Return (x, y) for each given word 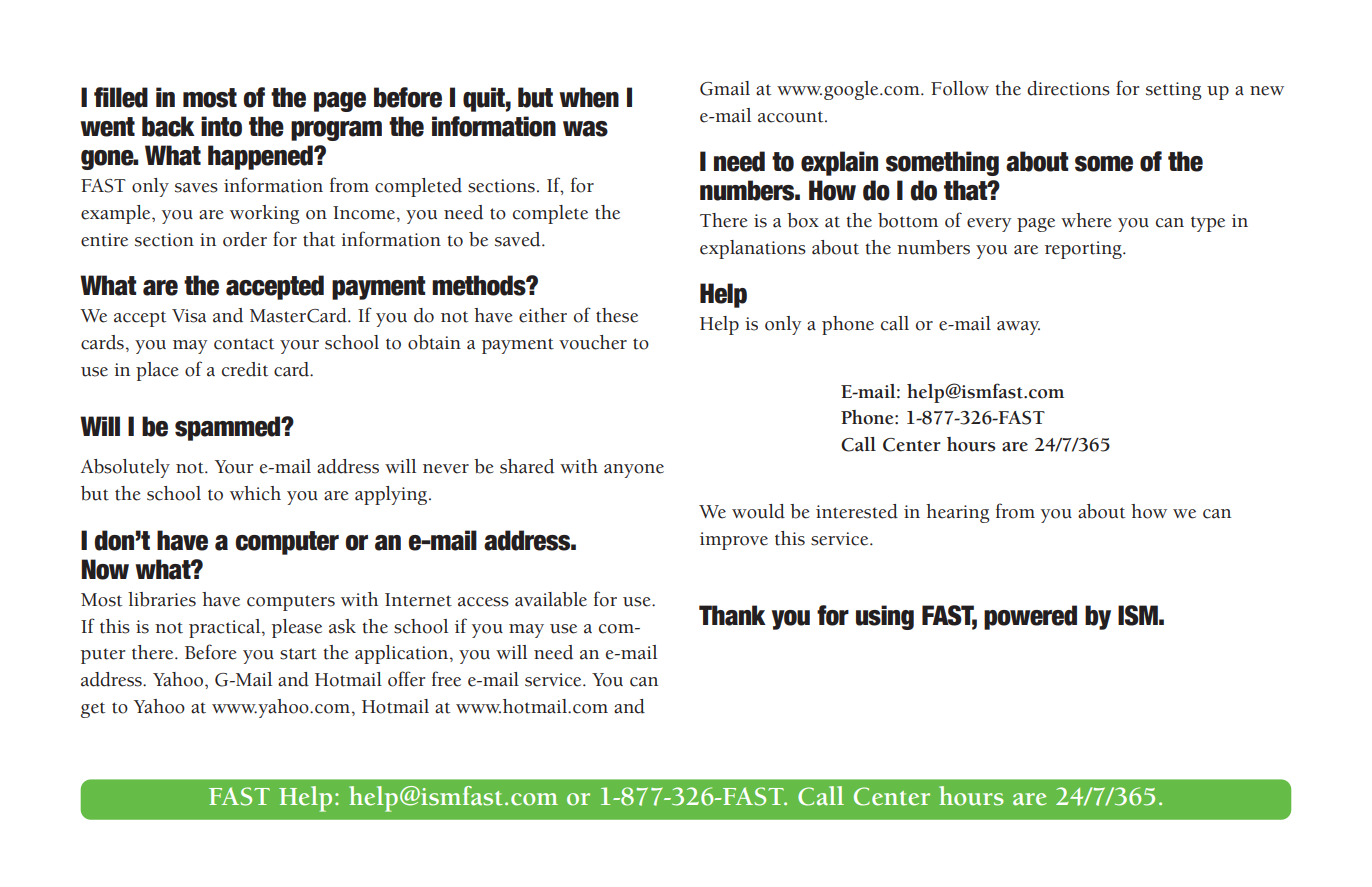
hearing (958, 513)
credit (245, 369)
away (1018, 328)
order (245, 239)
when (589, 97)
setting (1174, 91)
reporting (1084, 250)
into (221, 126)
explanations (753, 249)
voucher (593, 342)
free (446, 679)
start (298, 654)
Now (105, 569)
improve (734, 541)
